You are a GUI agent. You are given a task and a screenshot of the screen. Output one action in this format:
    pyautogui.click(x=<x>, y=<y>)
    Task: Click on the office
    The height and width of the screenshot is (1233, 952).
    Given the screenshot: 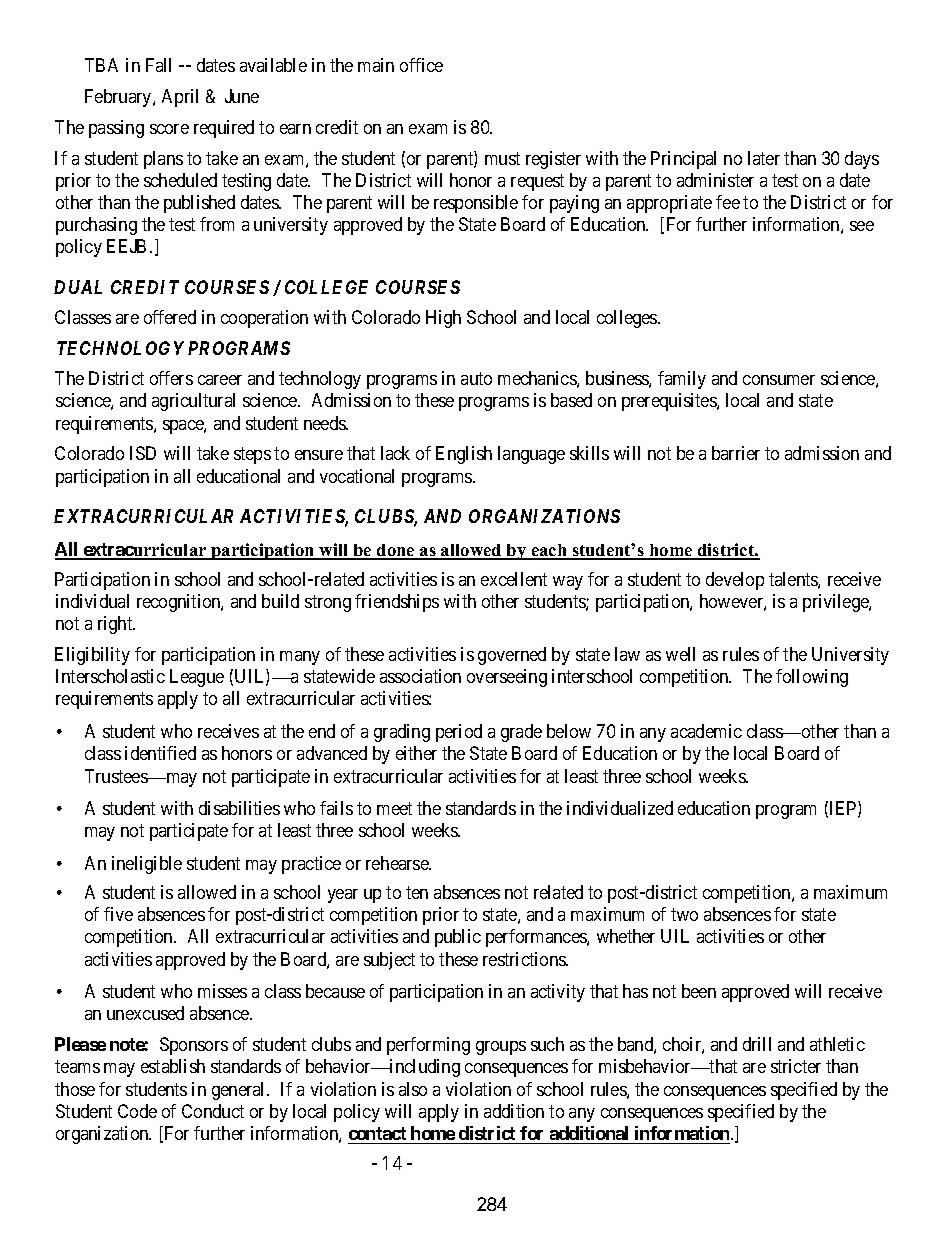 What is the action you would take?
    pyautogui.click(x=421, y=65)
